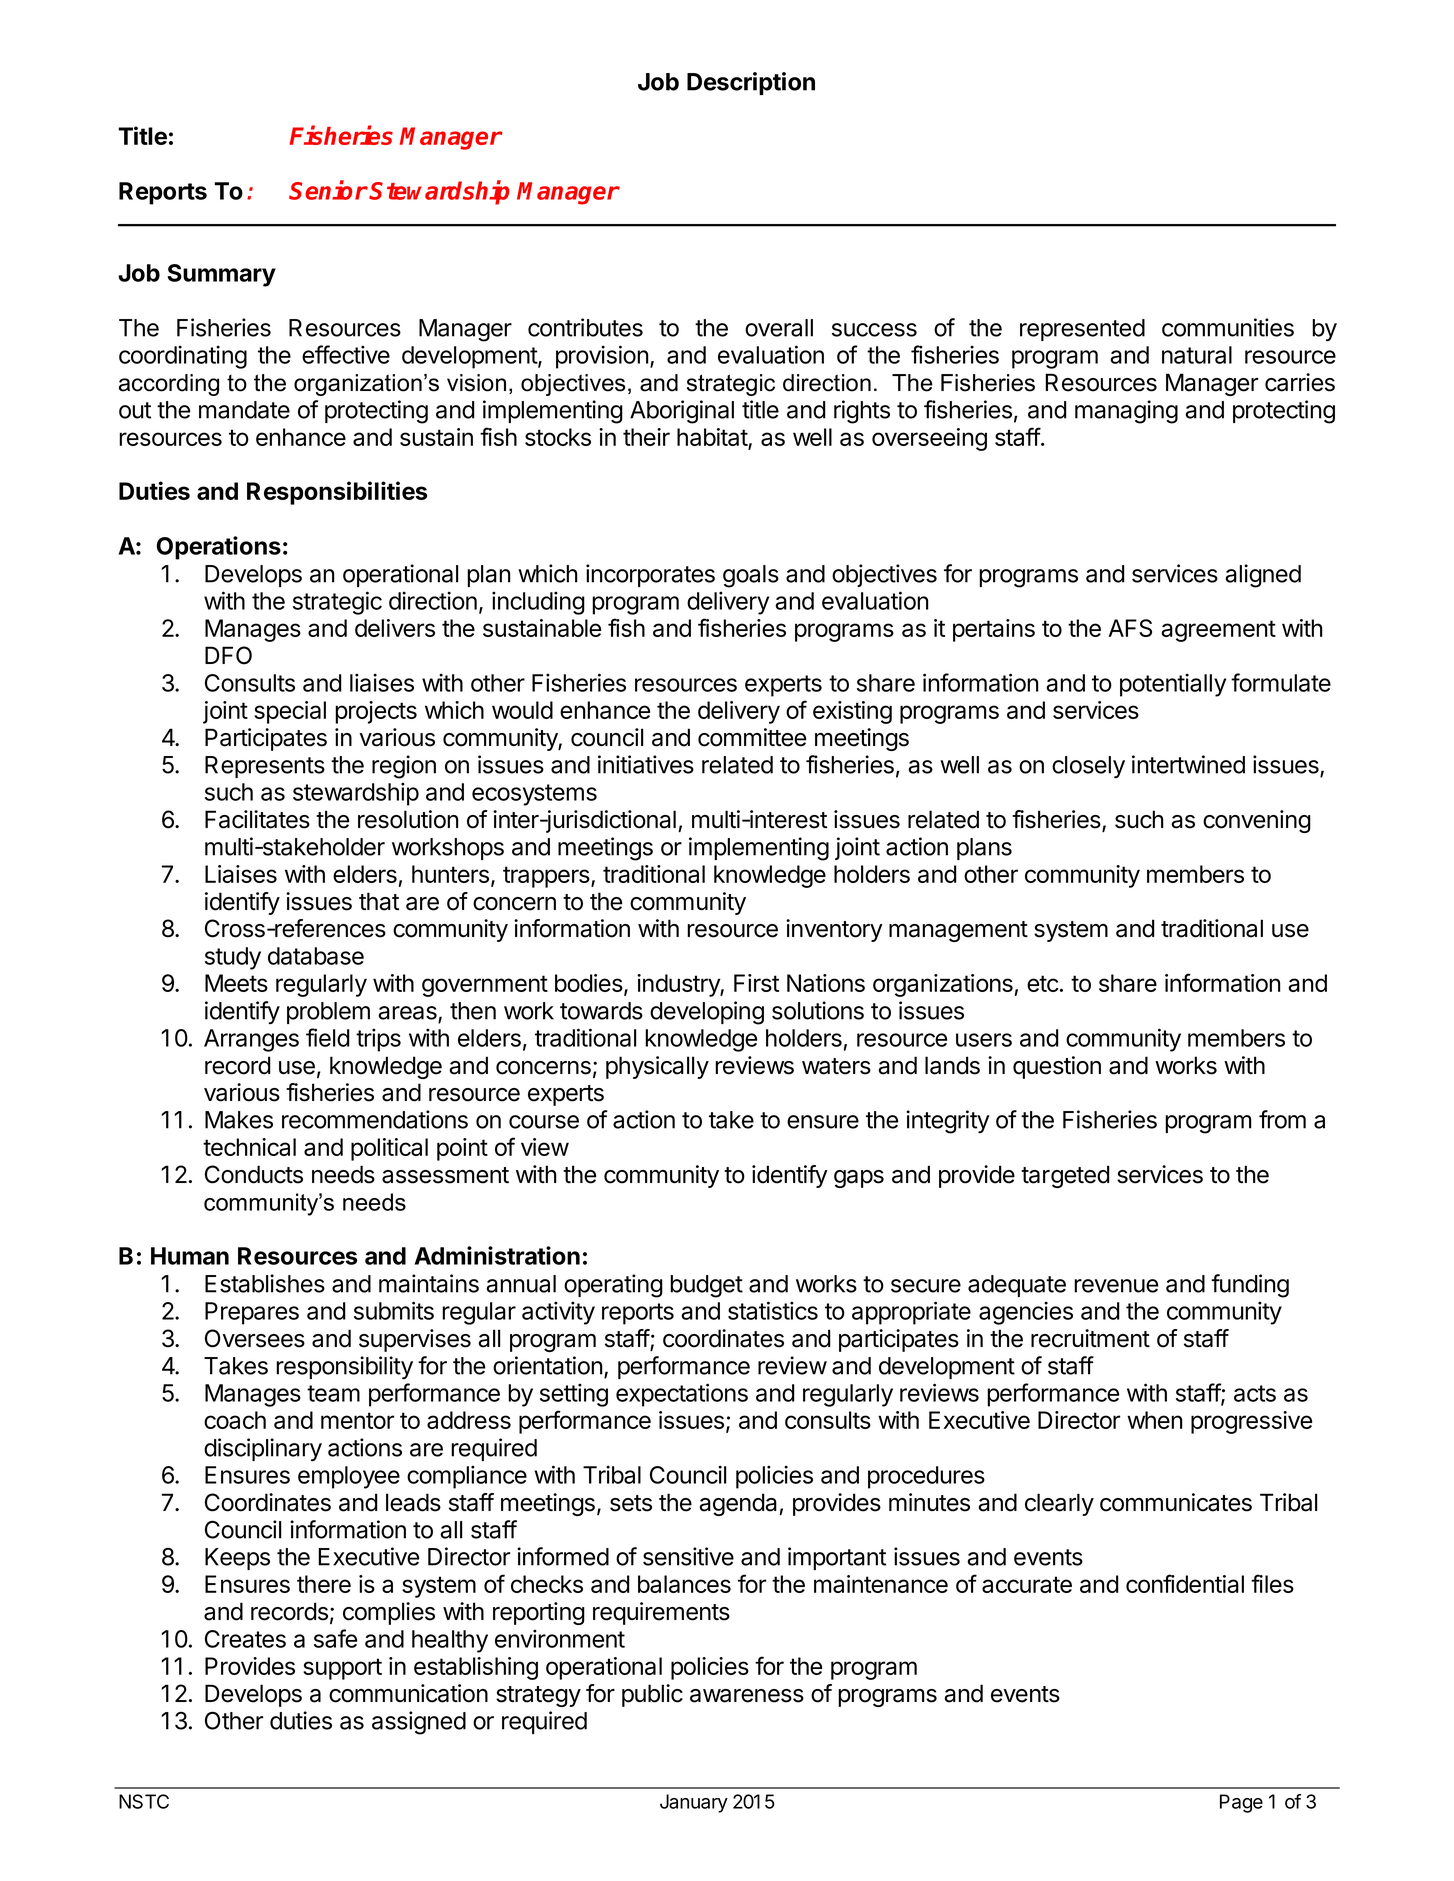 The height and width of the screenshot is (1881, 1454). I want to click on recruitment, so click(1090, 1338).
